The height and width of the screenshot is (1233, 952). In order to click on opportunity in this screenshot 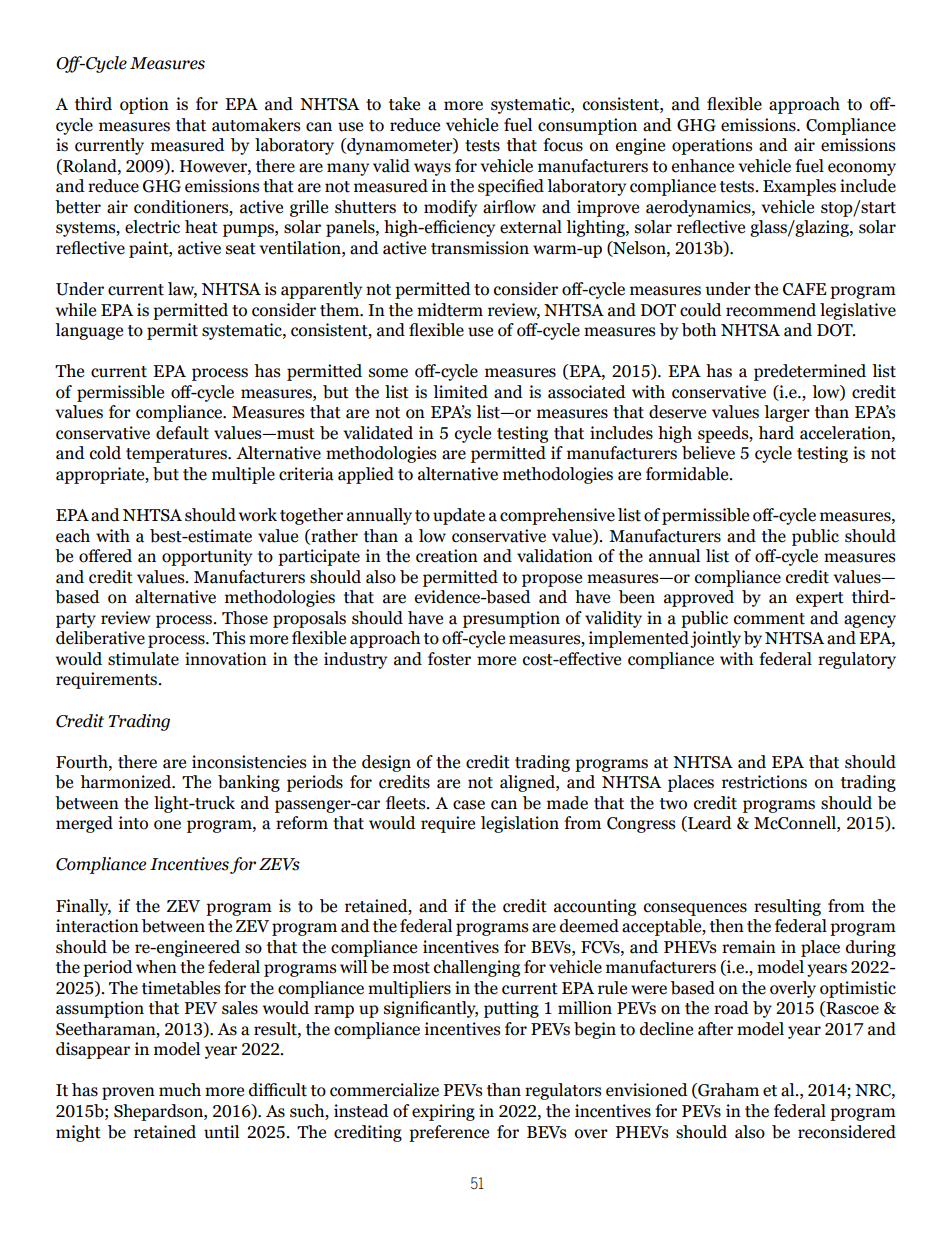, I will do `click(207, 557)`.
